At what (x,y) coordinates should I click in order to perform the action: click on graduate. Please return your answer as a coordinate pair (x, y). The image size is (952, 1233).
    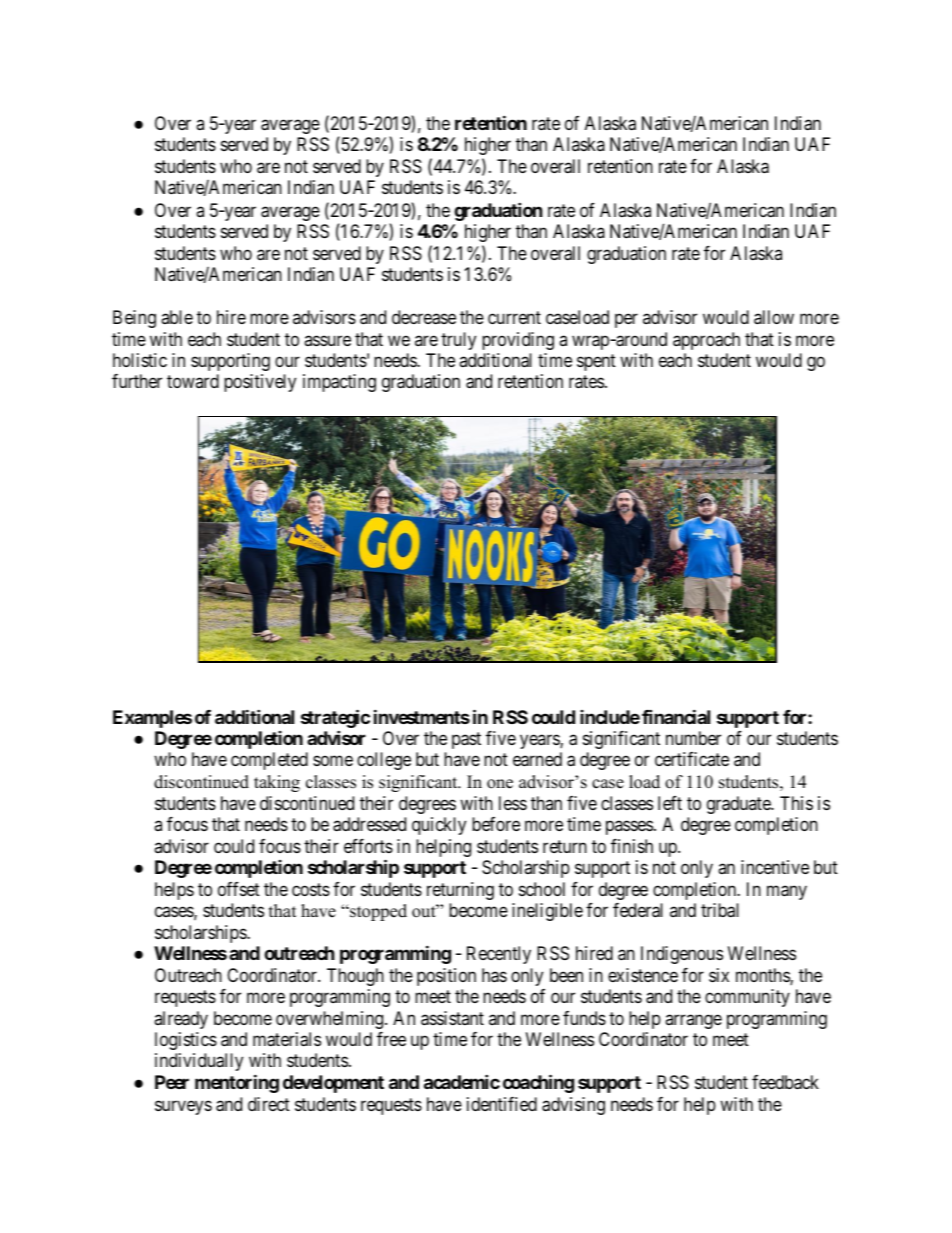
    Looking at the image, I should click on (739, 805).
